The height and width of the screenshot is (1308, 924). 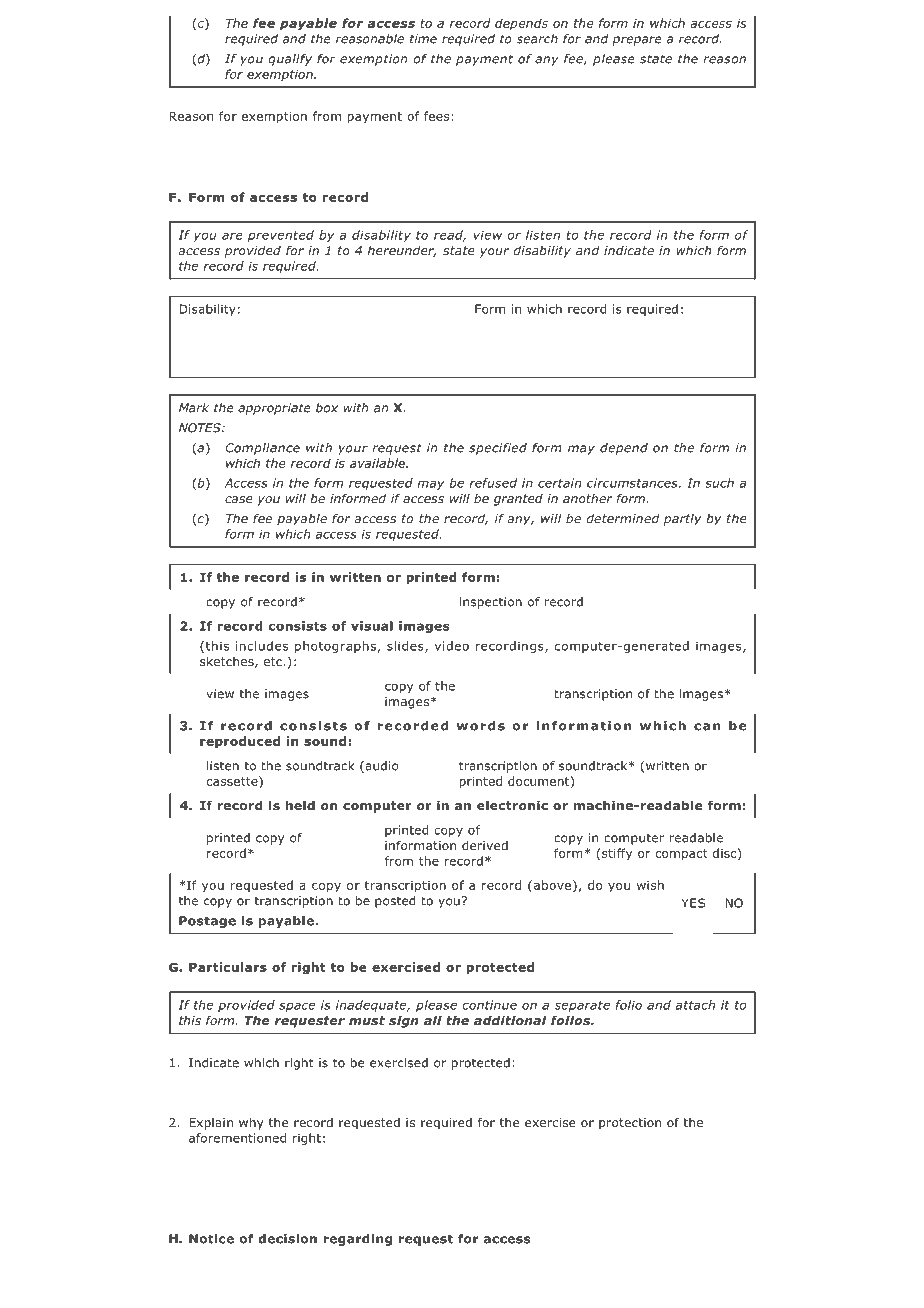 What do you see at coordinates (452, 646) in the screenshot?
I see `video` at bounding box center [452, 646].
